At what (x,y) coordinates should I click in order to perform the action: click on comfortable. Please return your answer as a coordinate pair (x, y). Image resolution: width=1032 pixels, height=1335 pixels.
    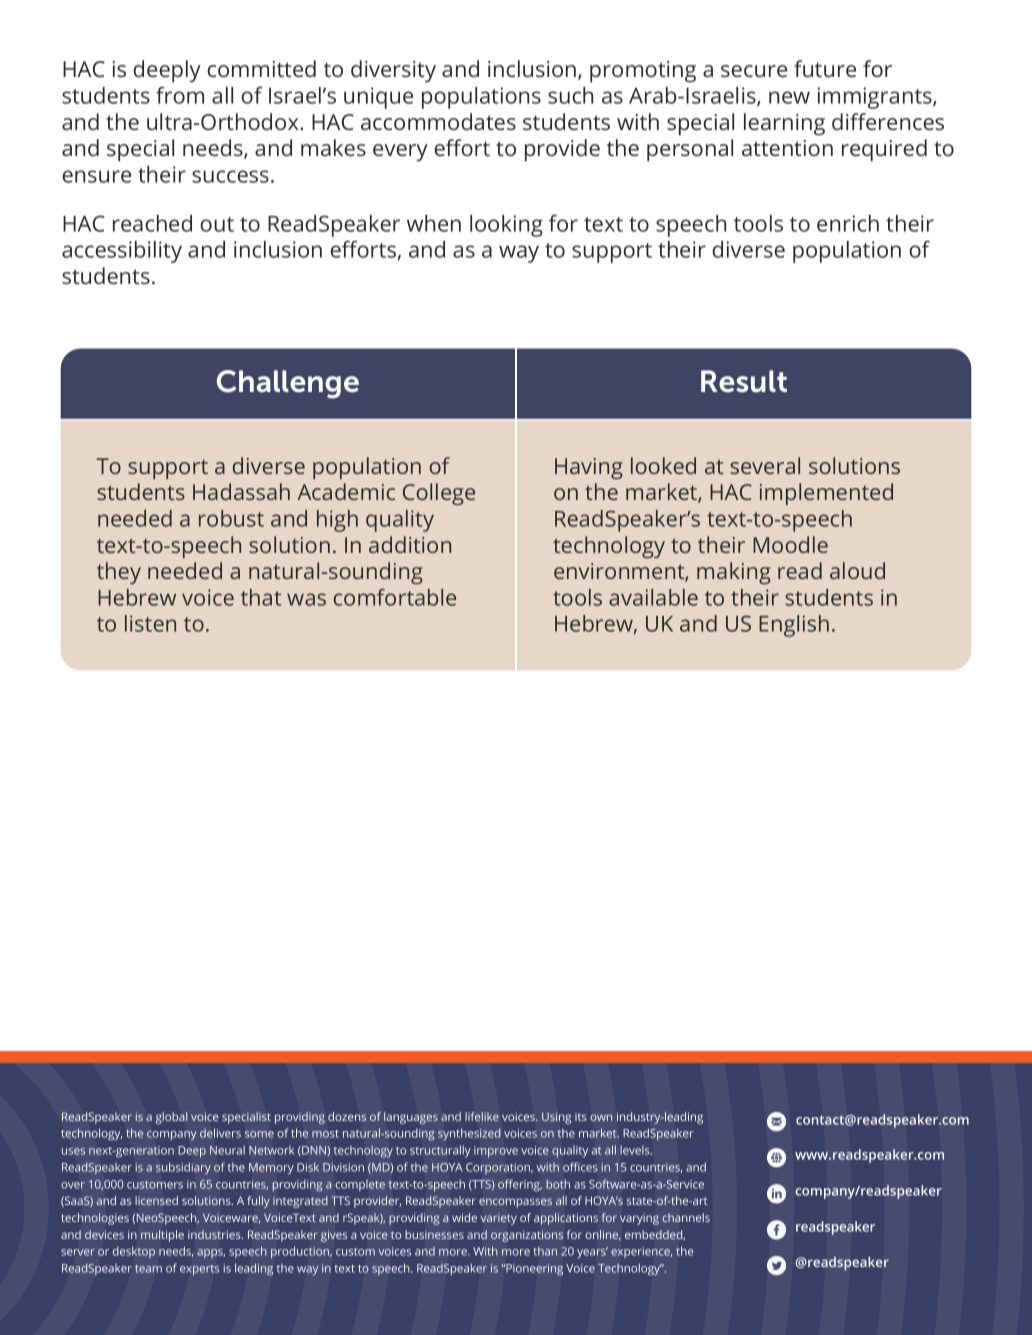
    Looking at the image, I should click on (395, 597).
